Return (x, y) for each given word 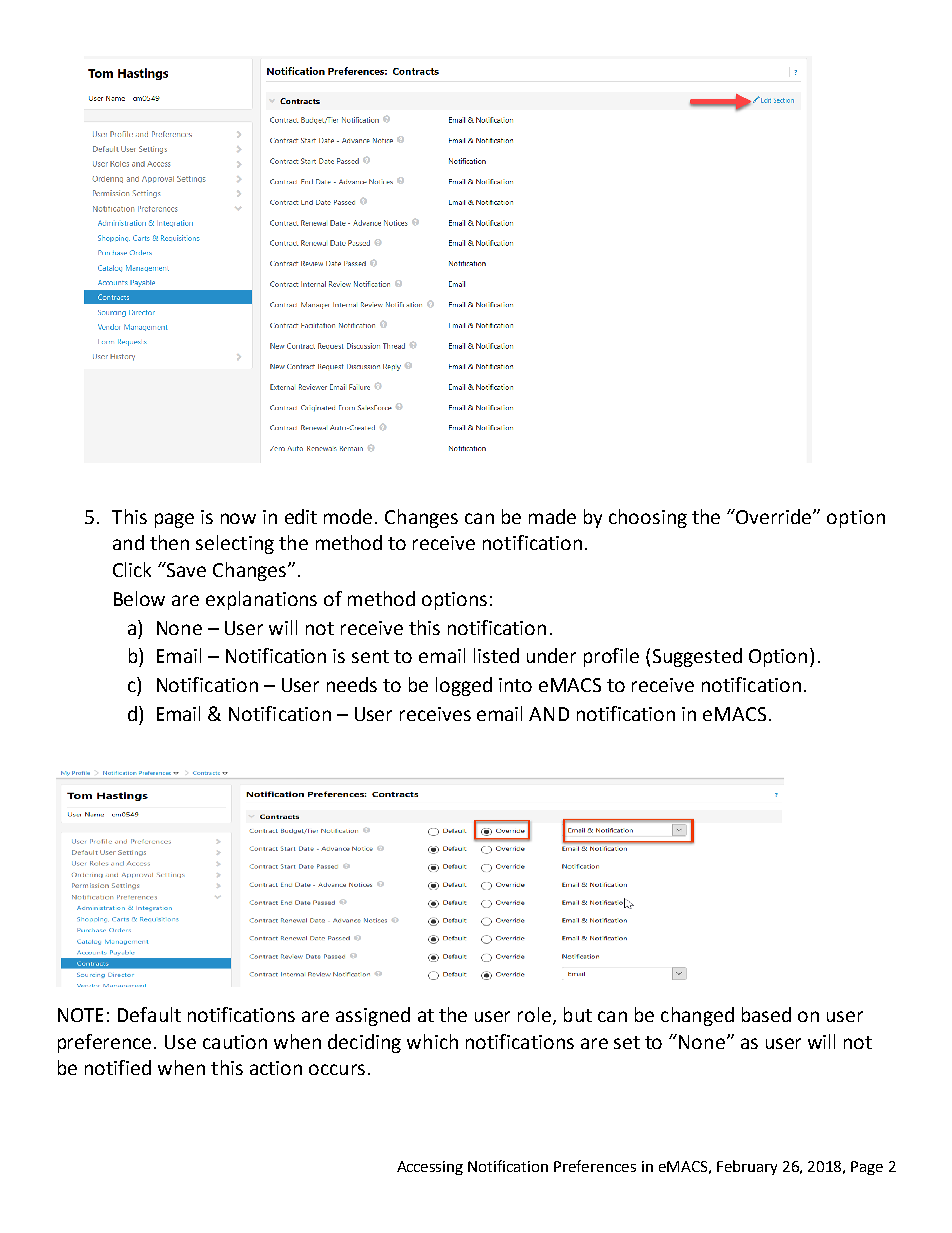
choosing (648, 518)
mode (350, 516)
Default (149, 1014)
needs (352, 684)
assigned (373, 1016)
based (766, 1014)
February (747, 1167)
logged (464, 686)
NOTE (80, 1015)
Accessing (430, 1168)
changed (697, 1016)
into (515, 685)
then (169, 542)
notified (118, 1067)
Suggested (697, 657)
